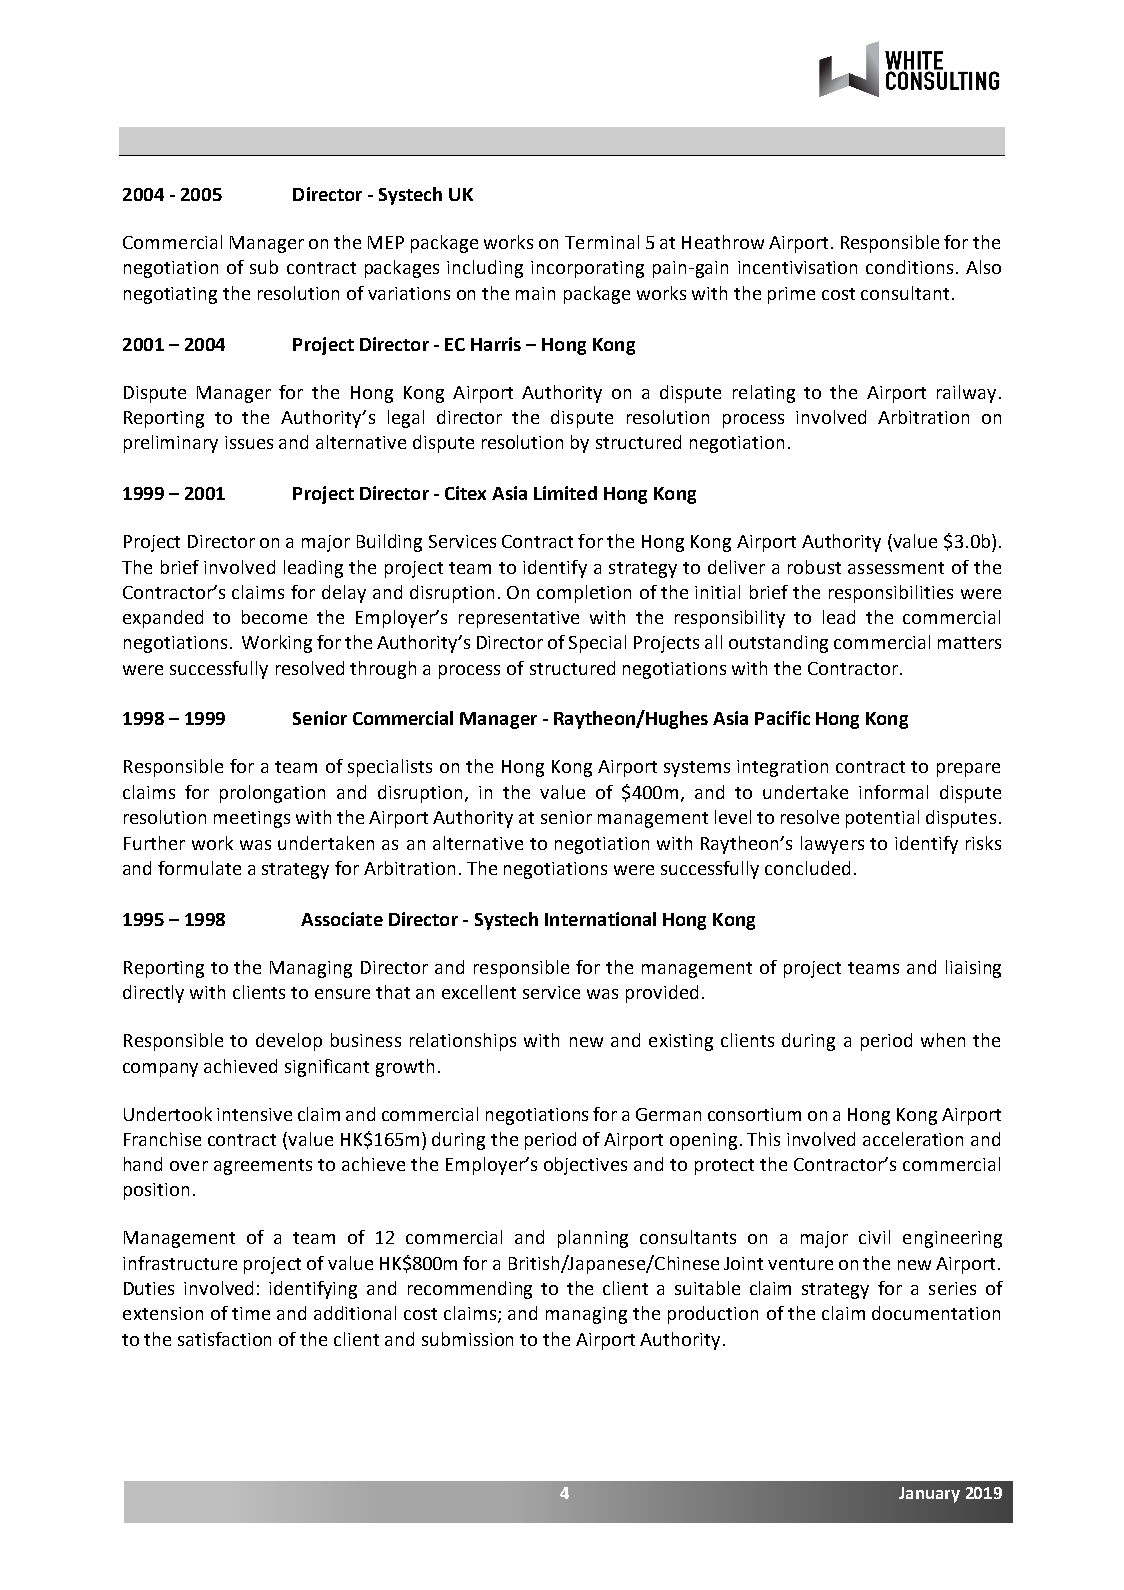 This screenshot has height=1590, width=1124. I want to click on assessment, so click(896, 568).
